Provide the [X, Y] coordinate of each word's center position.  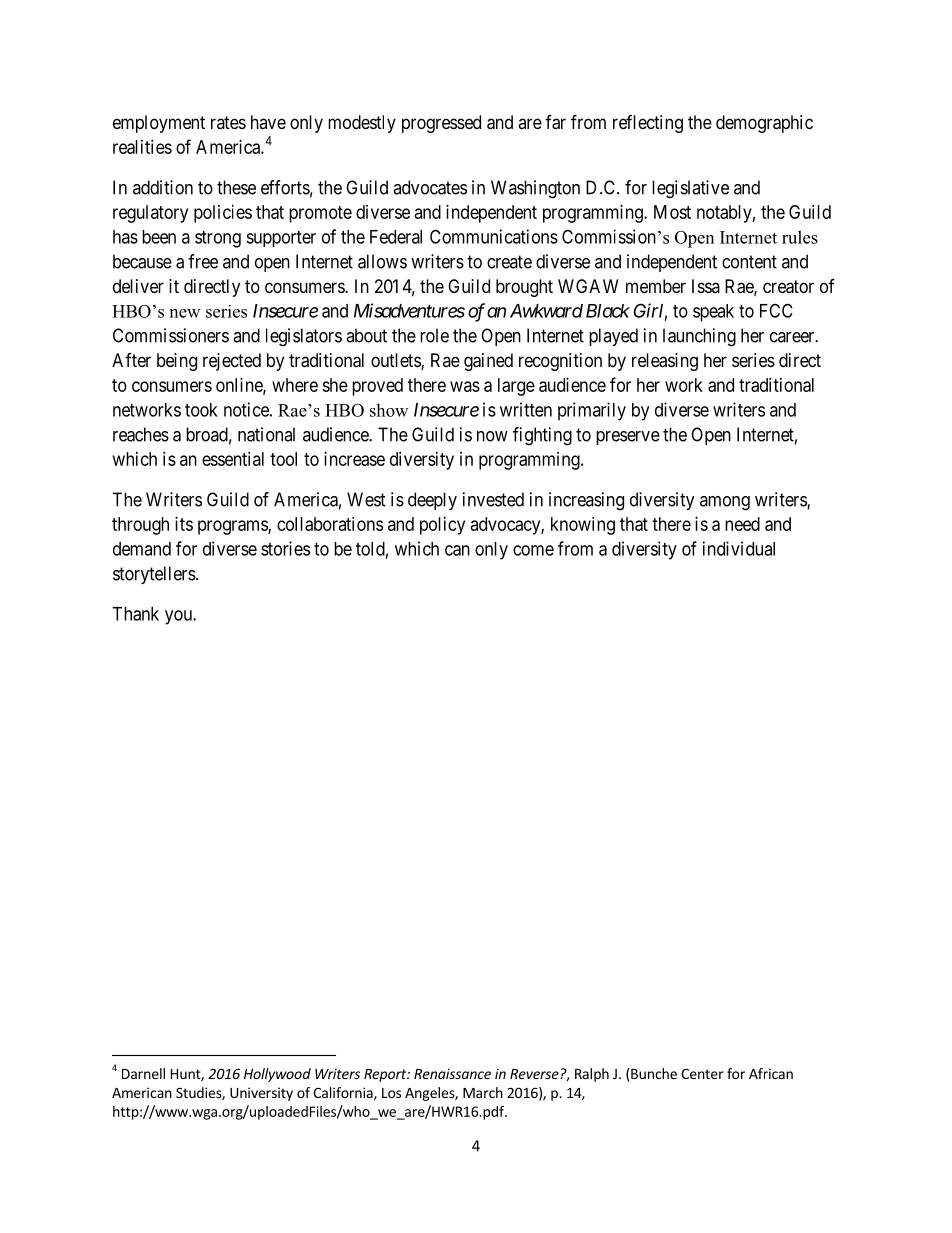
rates [228, 122]
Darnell [143, 1073]
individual [739, 548]
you [179, 617]
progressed [441, 124]
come [533, 550]
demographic [764, 124]
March [483, 1092]
